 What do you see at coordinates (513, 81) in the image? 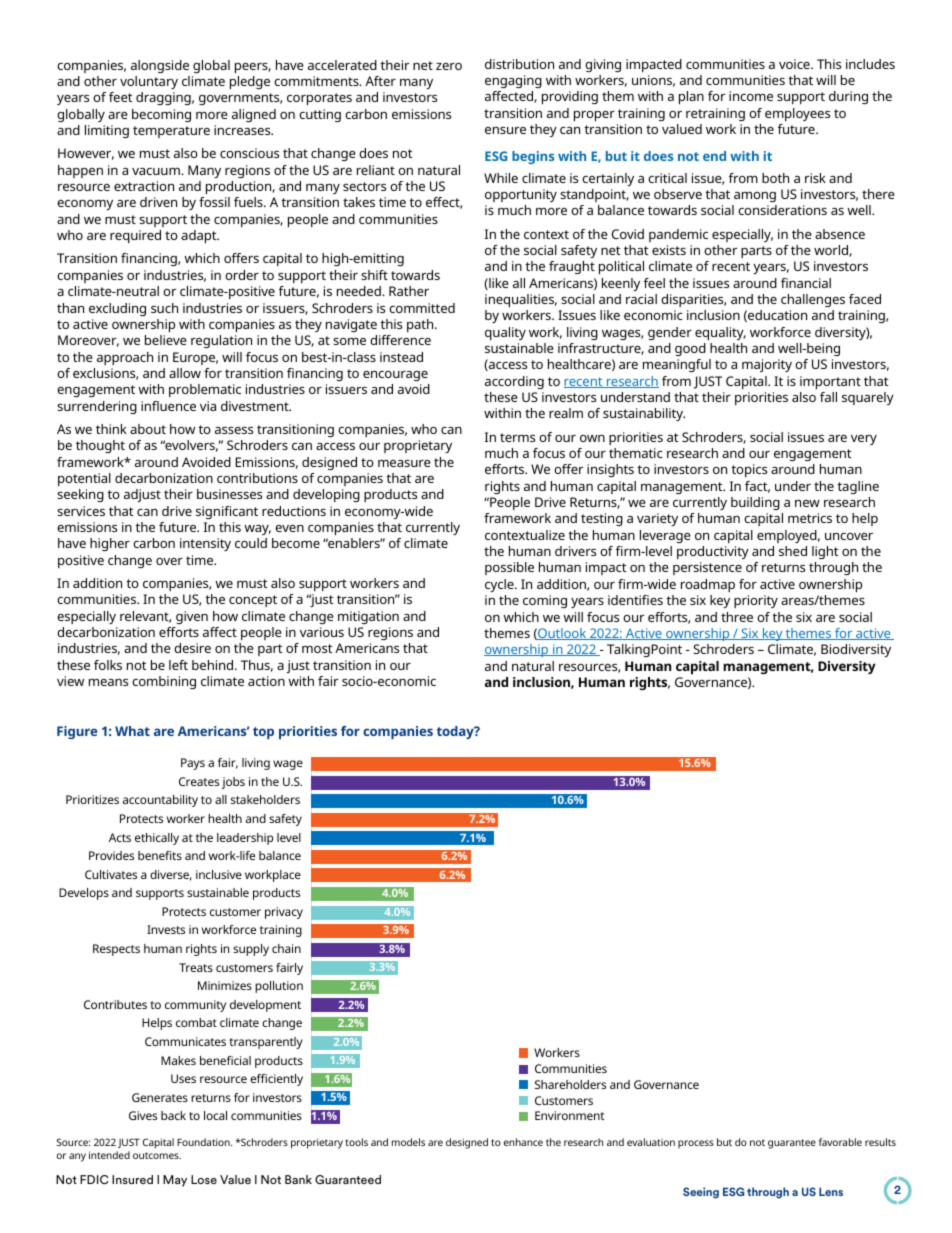
I see `engaging` at bounding box center [513, 81].
